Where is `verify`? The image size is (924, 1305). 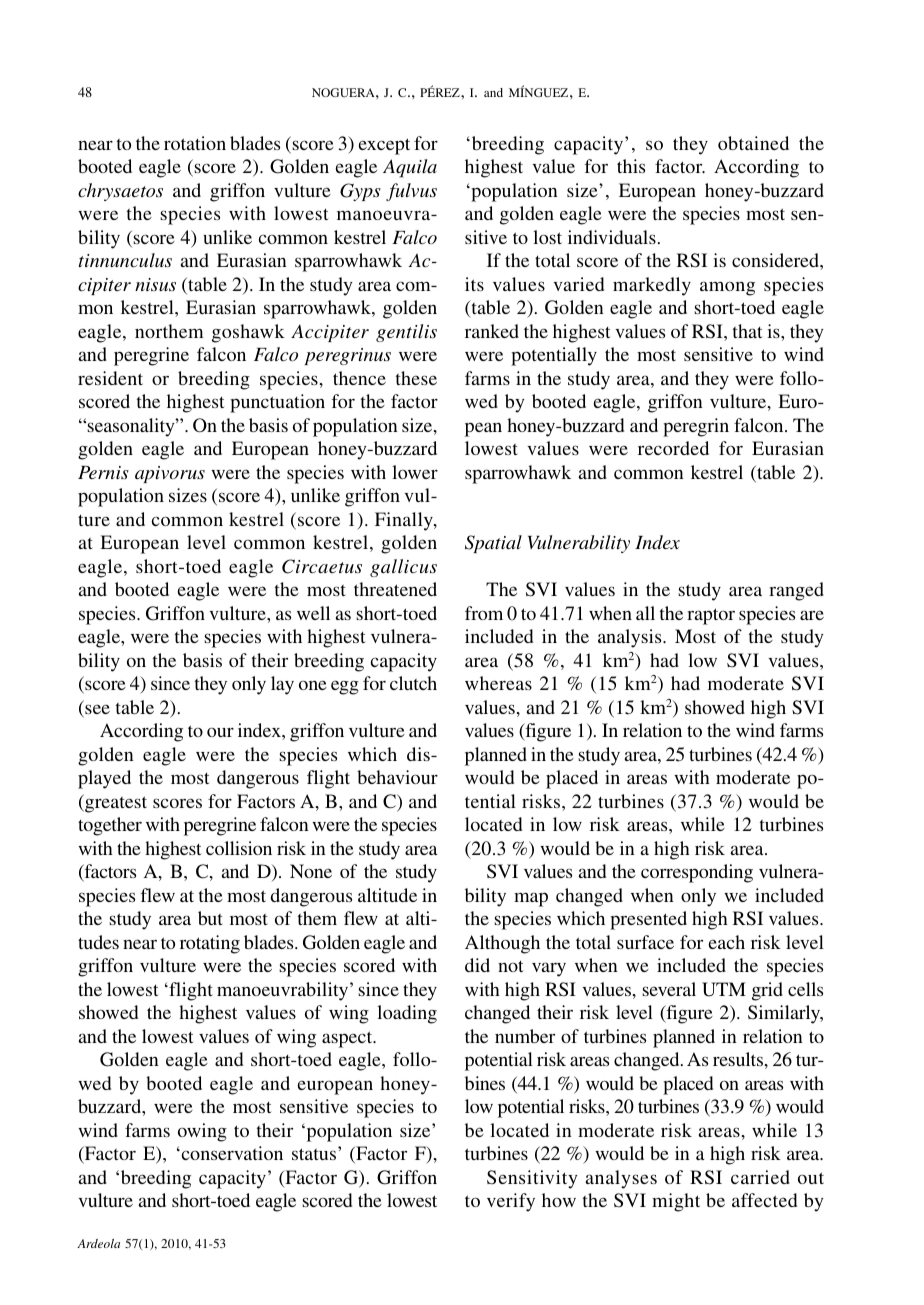
verify is located at coordinates (511, 1202).
